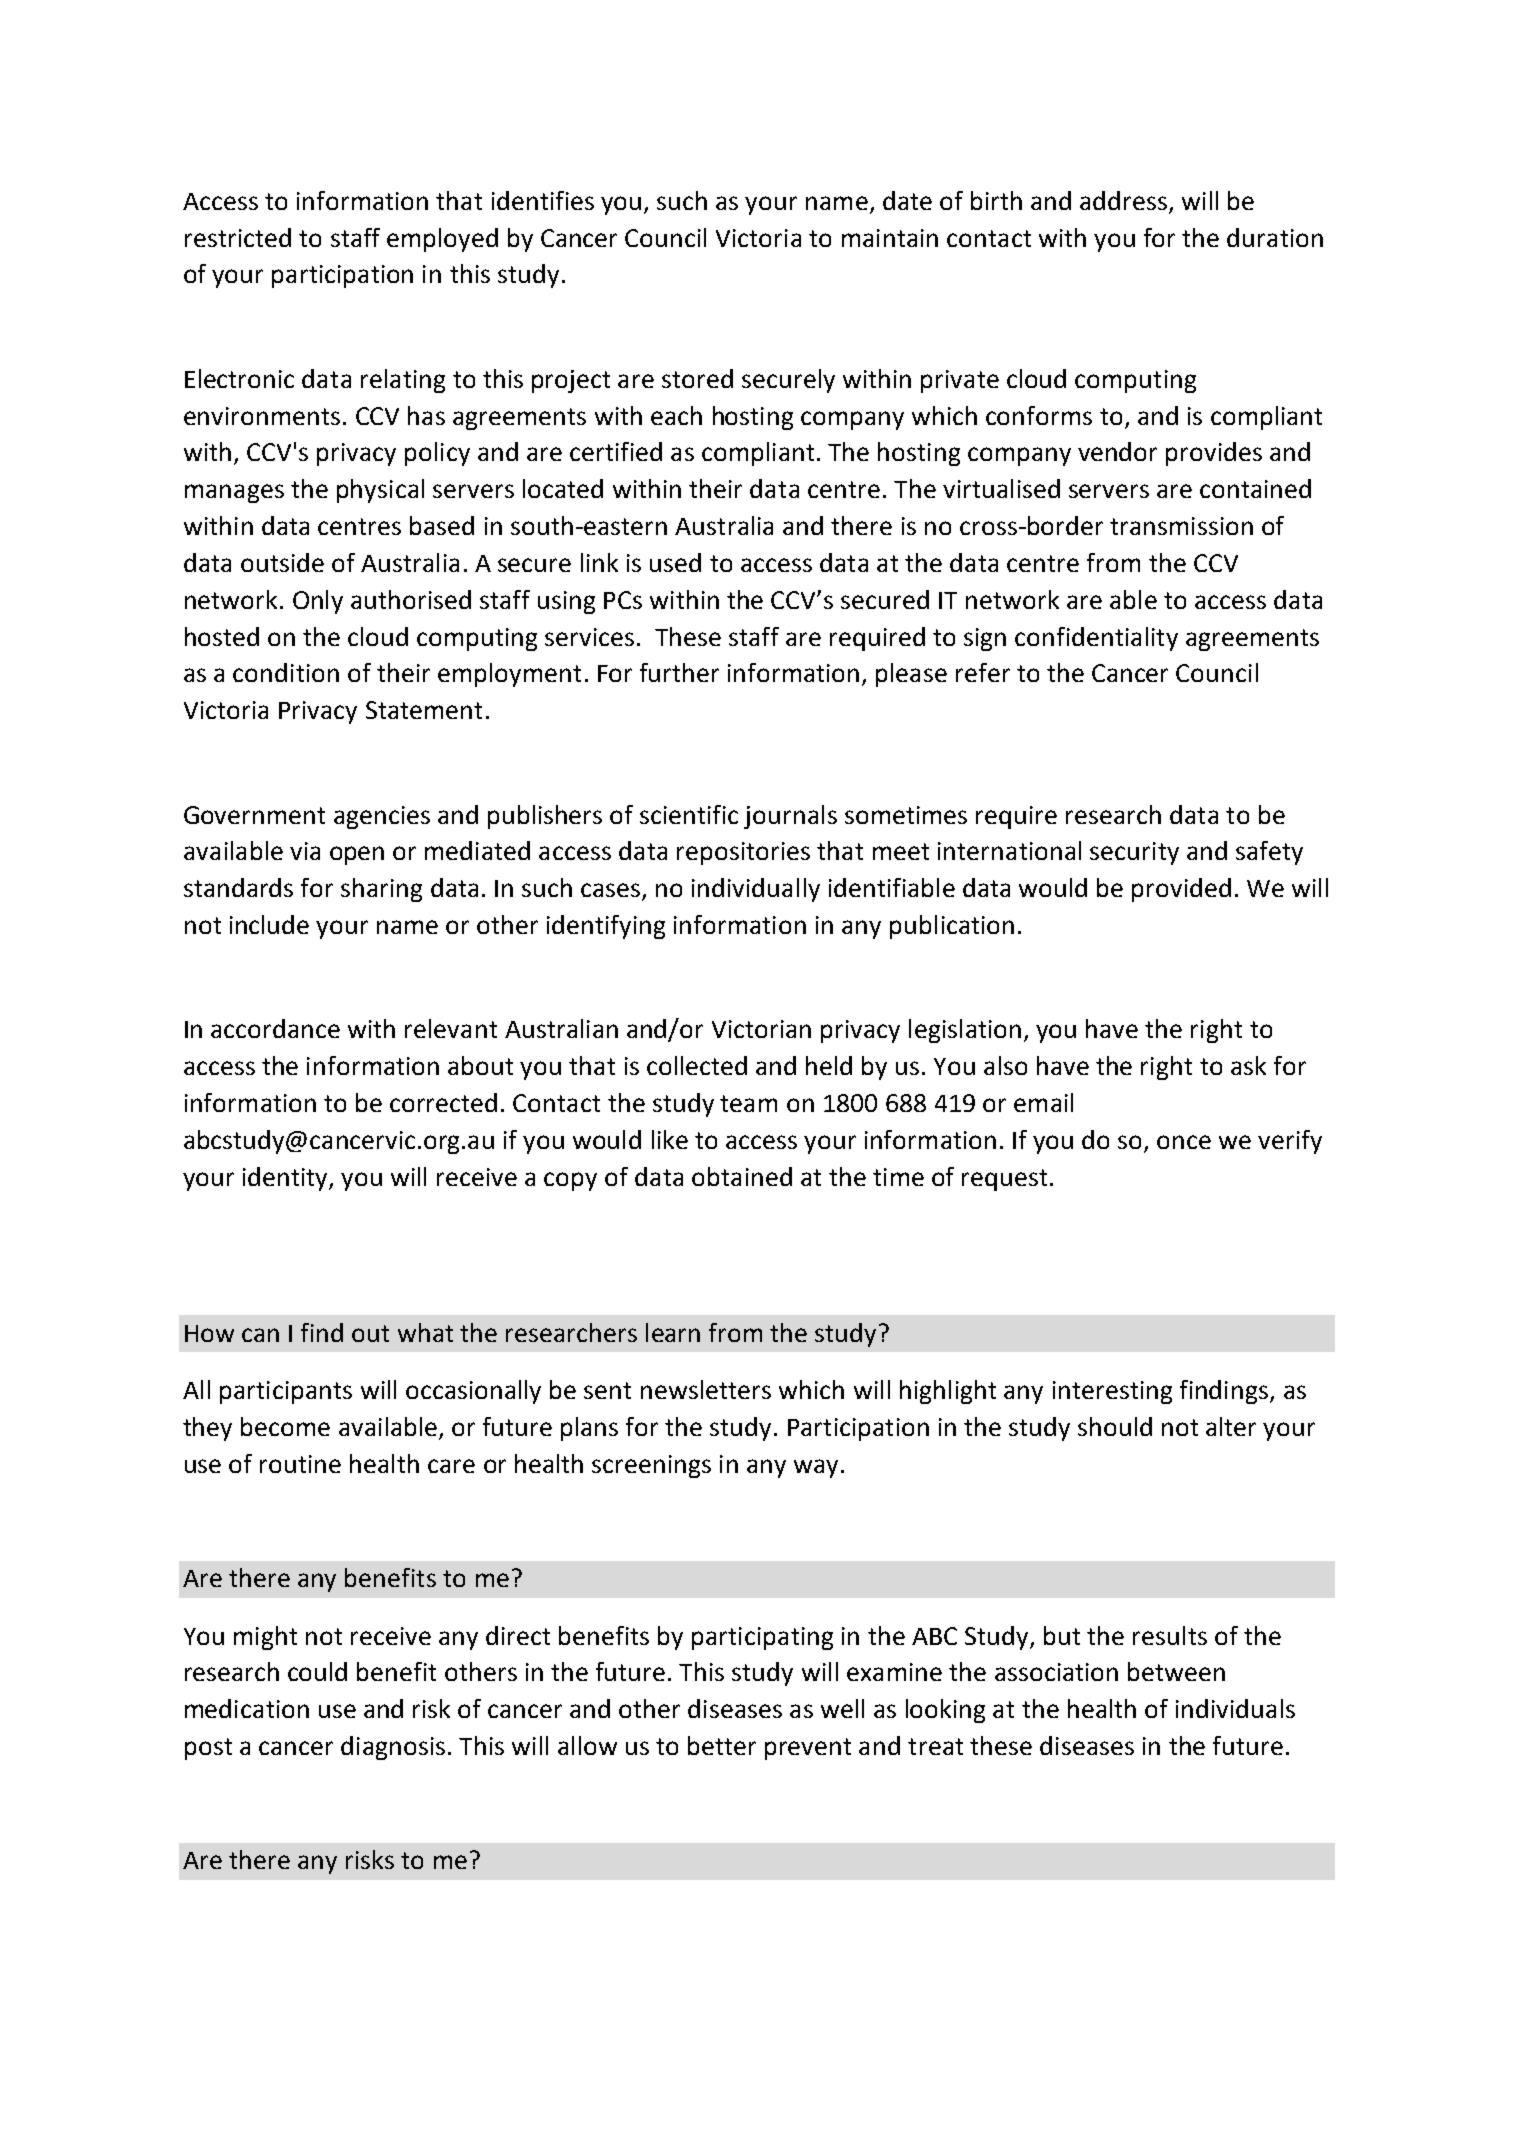 The height and width of the document is (2141, 1514). Describe the element at coordinates (357, 855) in the document. I see `open` at that location.
